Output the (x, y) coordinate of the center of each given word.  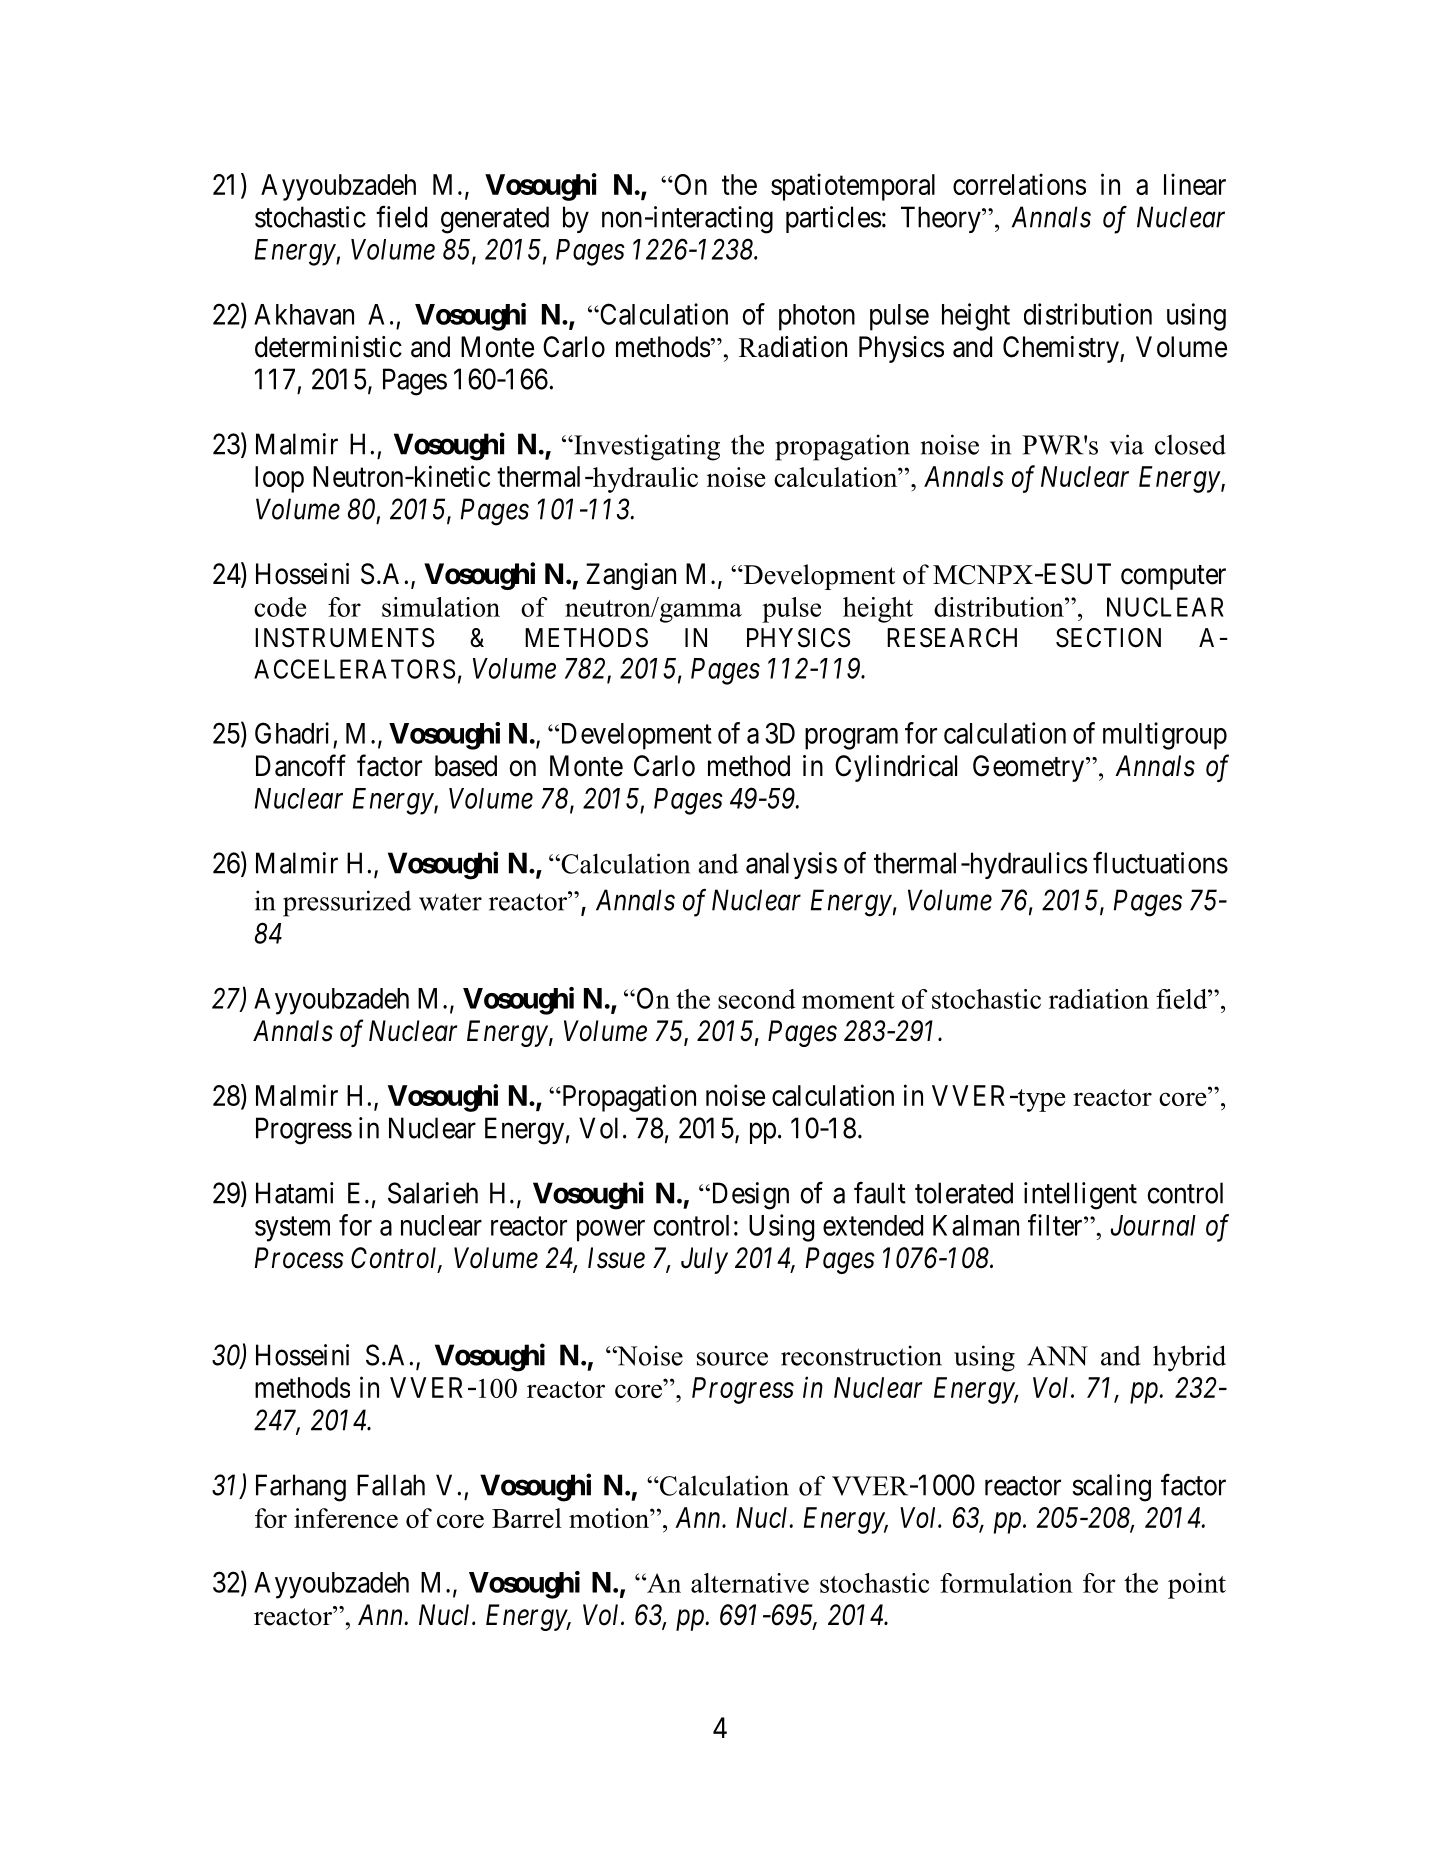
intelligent (1080, 1196)
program (851, 739)
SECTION (1108, 638)
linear (1195, 184)
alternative (750, 1583)
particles (833, 219)
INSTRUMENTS (344, 638)
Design (749, 1196)
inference (346, 1518)
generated (495, 220)
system (292, 1229)
